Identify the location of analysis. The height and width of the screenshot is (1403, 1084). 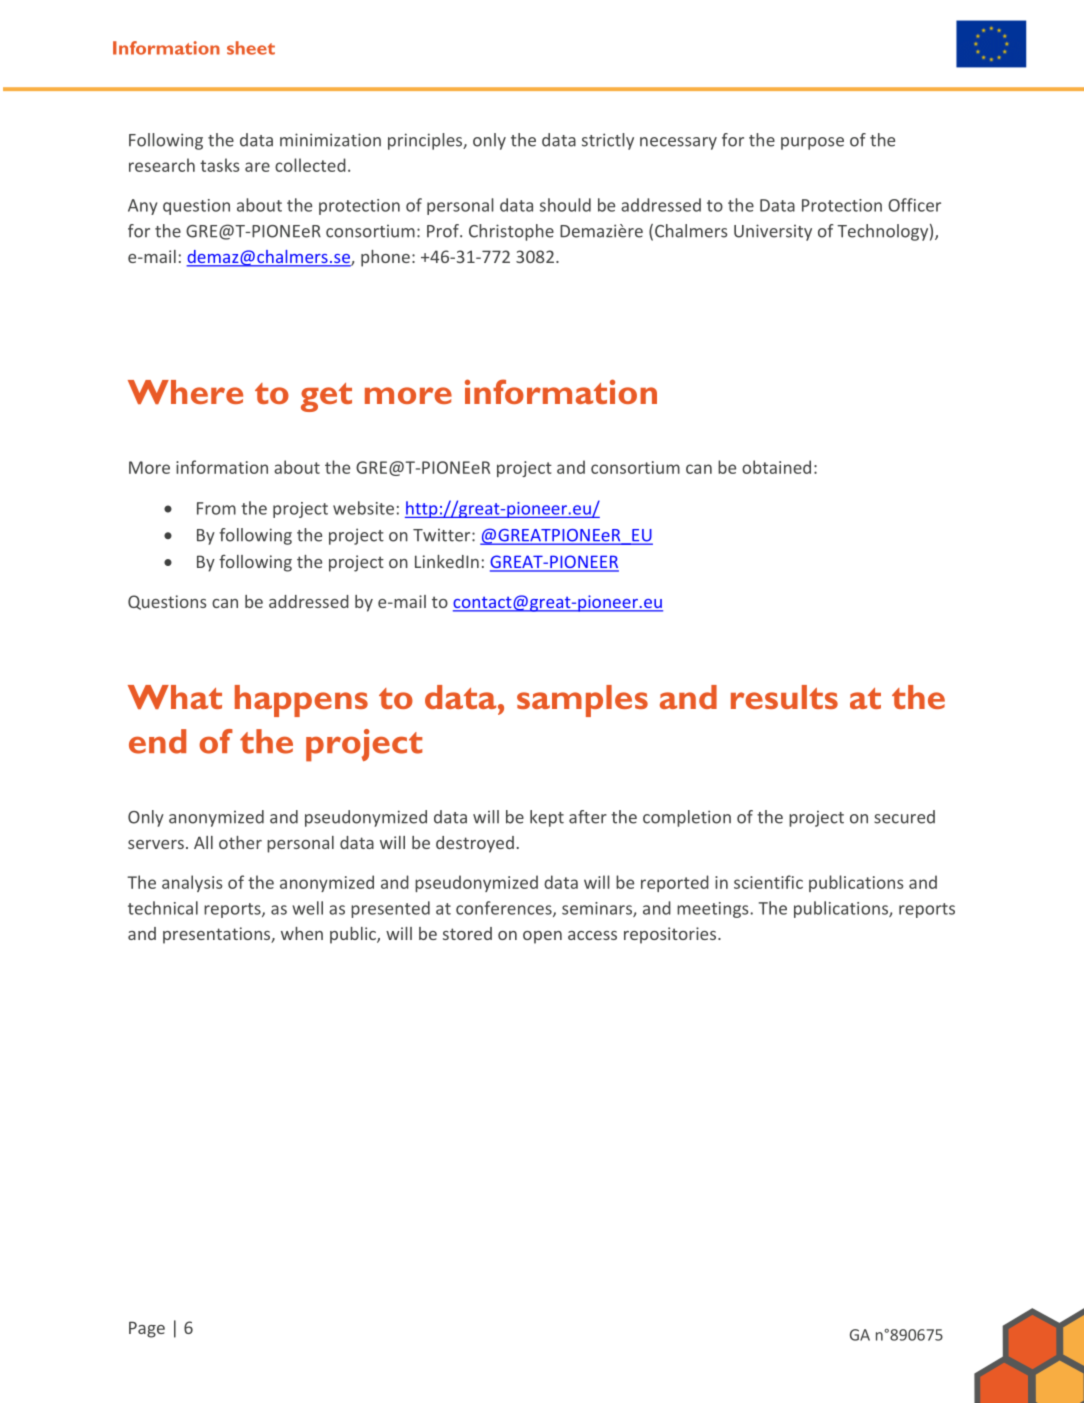
(192, 883).
